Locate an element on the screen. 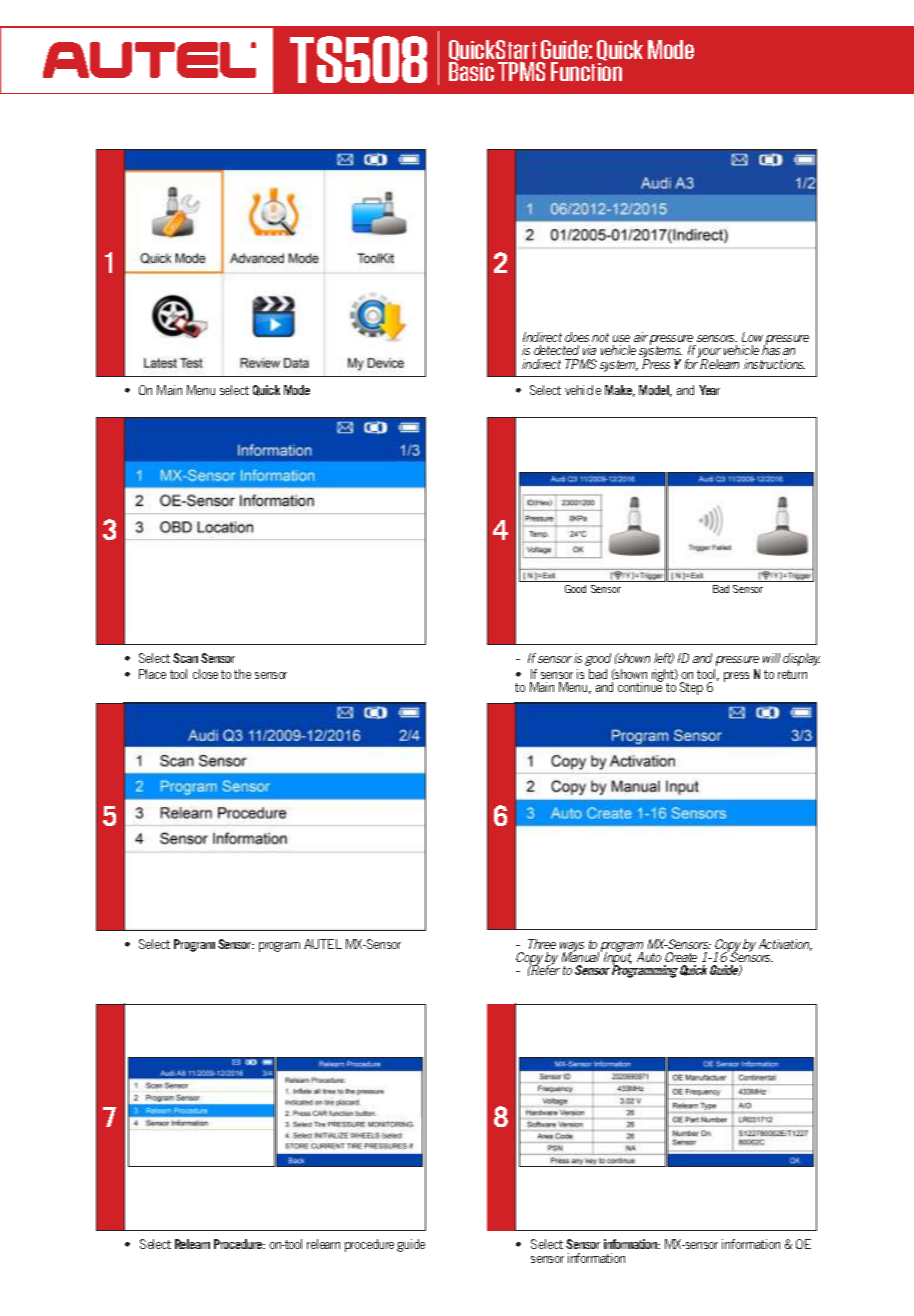 The image size is (914, 1316). Function is located at coordinates (586, 71).
